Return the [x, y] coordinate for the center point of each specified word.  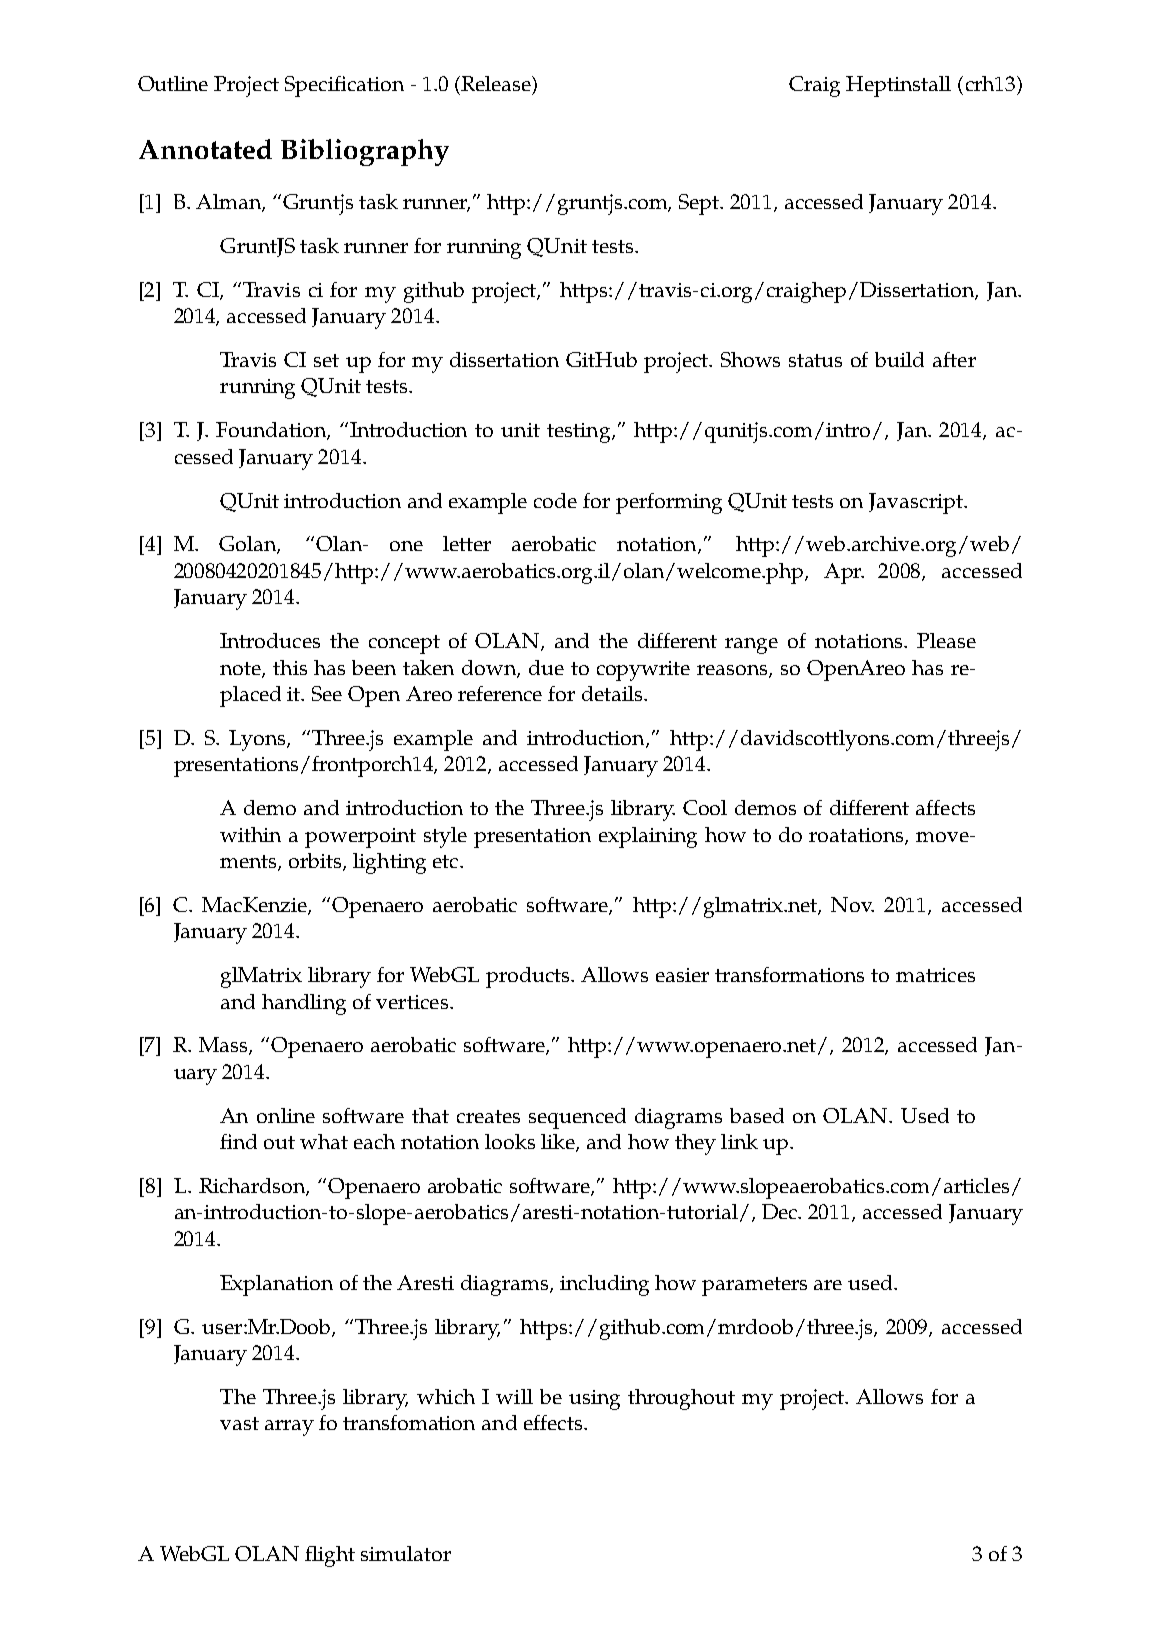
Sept [701, 204]
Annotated [205, 149]
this [290, 667]
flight [330, 1556]
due [546, 667]
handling [304, 1004]
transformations [789, 974]
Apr [844, 573]
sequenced [577, 1118]
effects [553, 1422]
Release [496, 83]
